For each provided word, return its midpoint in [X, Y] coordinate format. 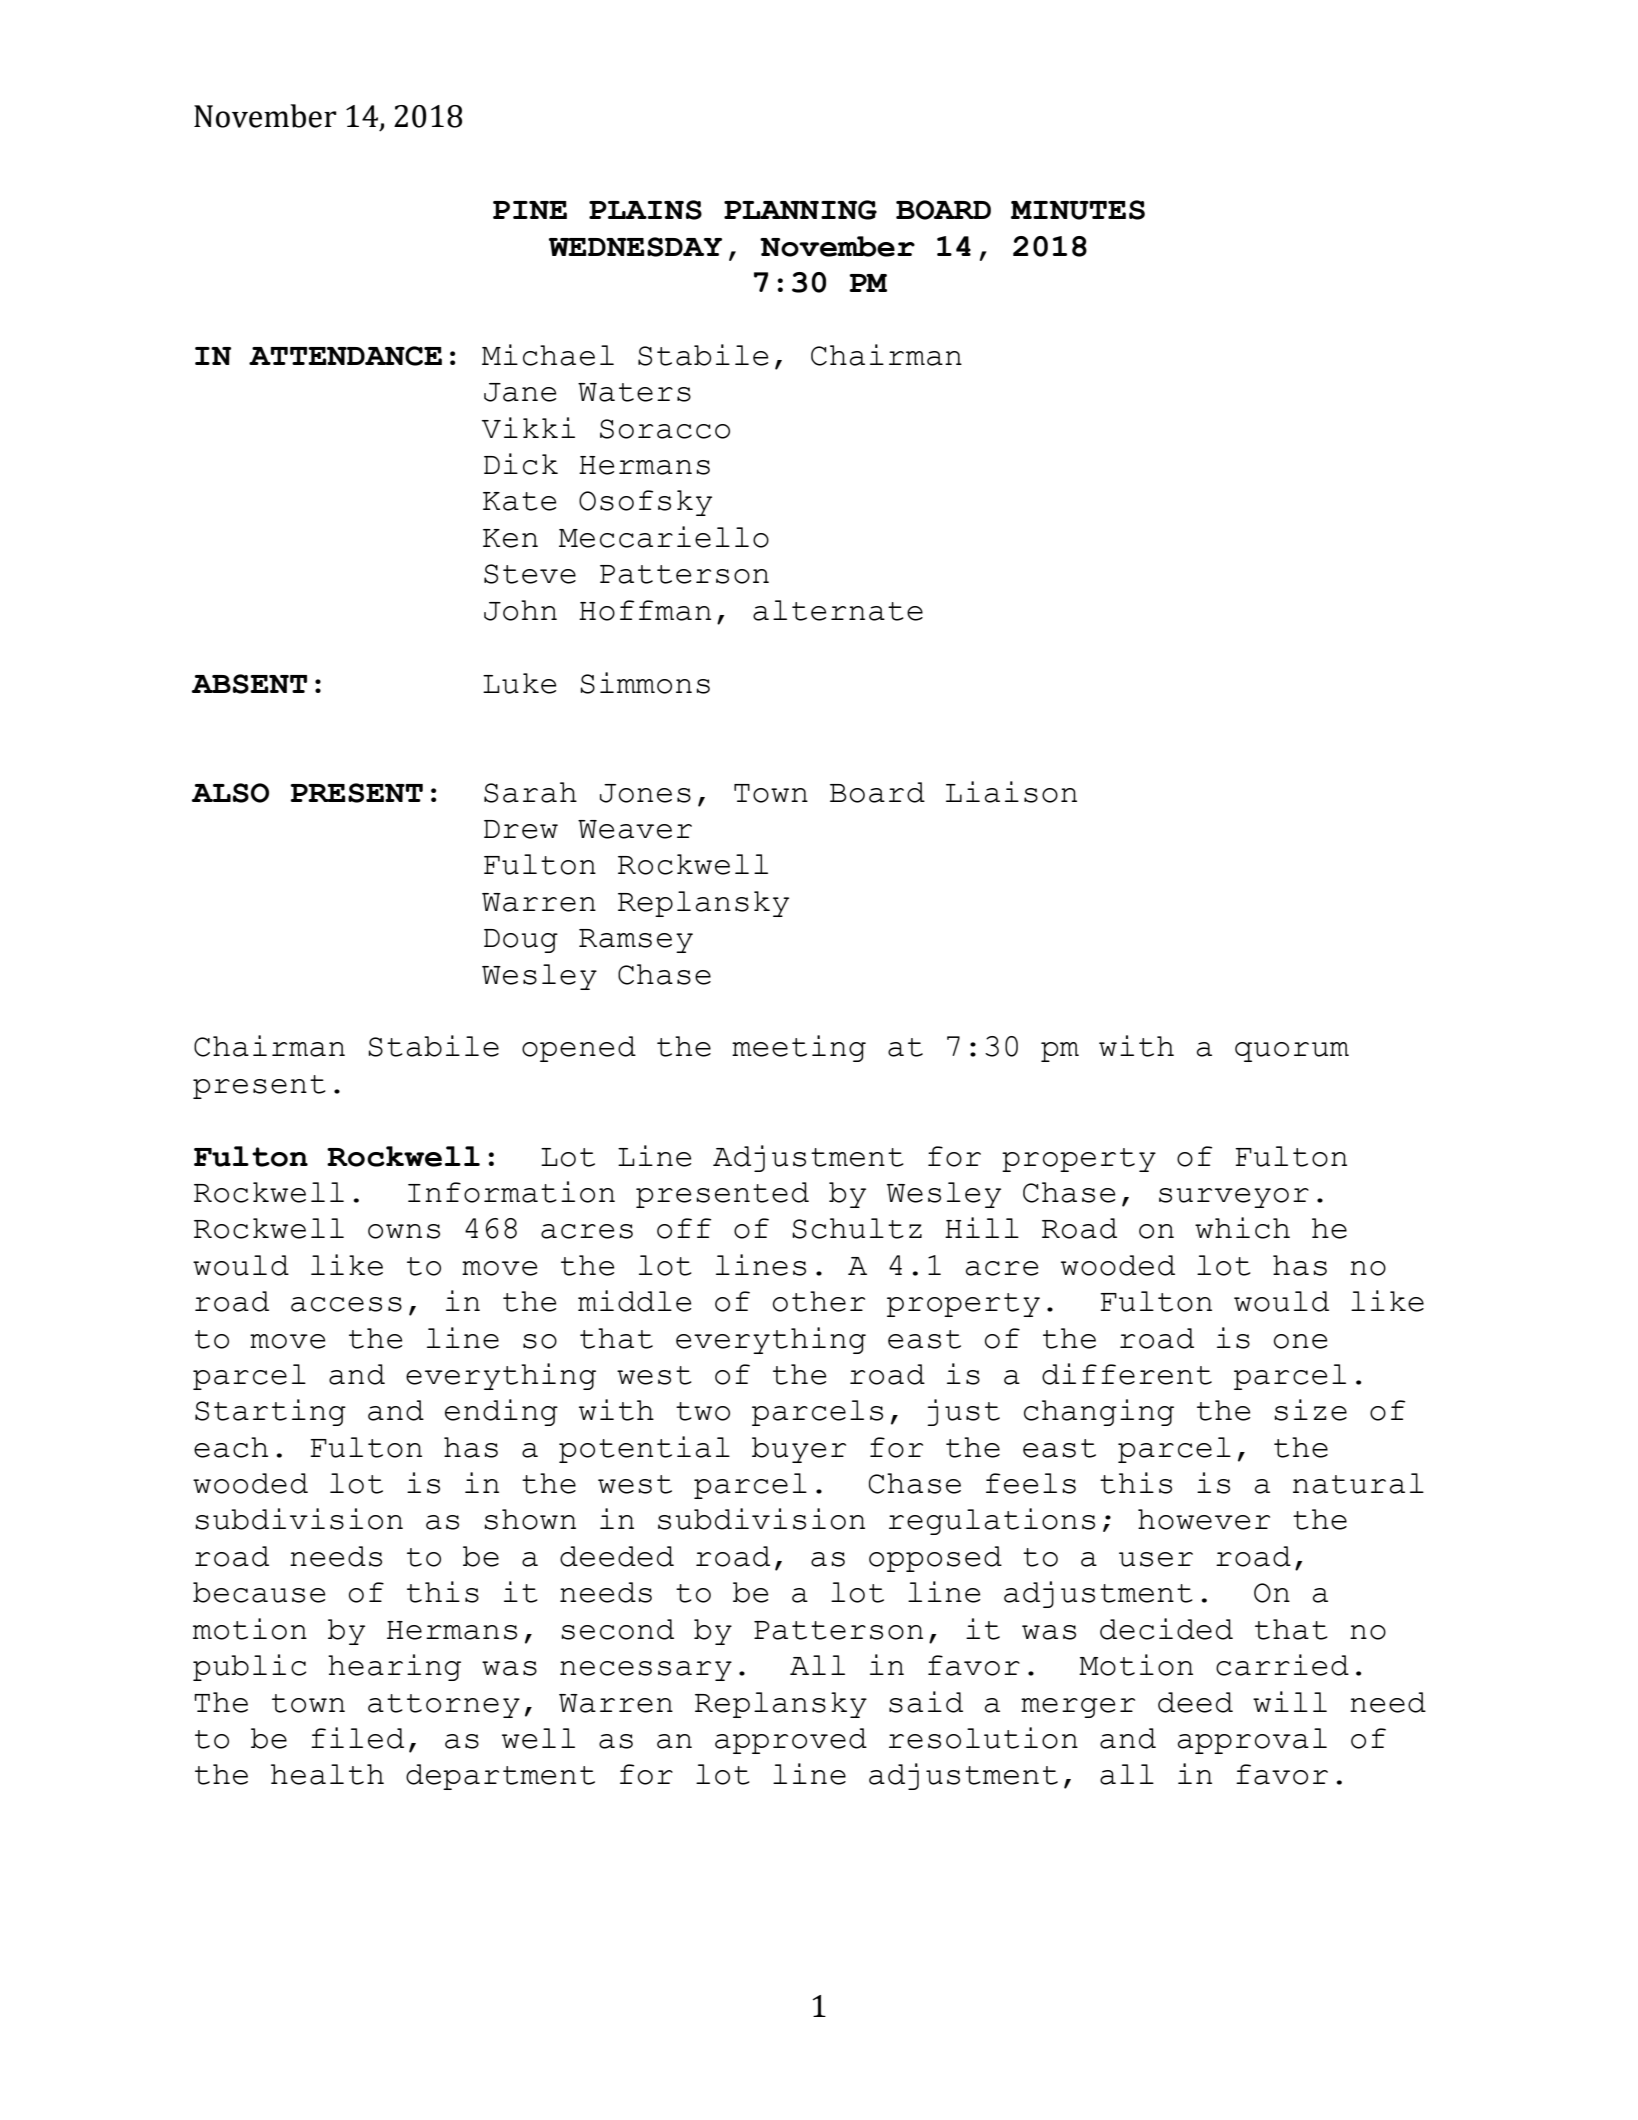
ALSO [230, 793]
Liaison [1011, 792]
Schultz [857, 1228]
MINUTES [1078, 210]
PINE [530, 210]
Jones [645, 793]
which [1242, 1228]
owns [404, 1231]
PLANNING [800, 210]
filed [357, 1738]
